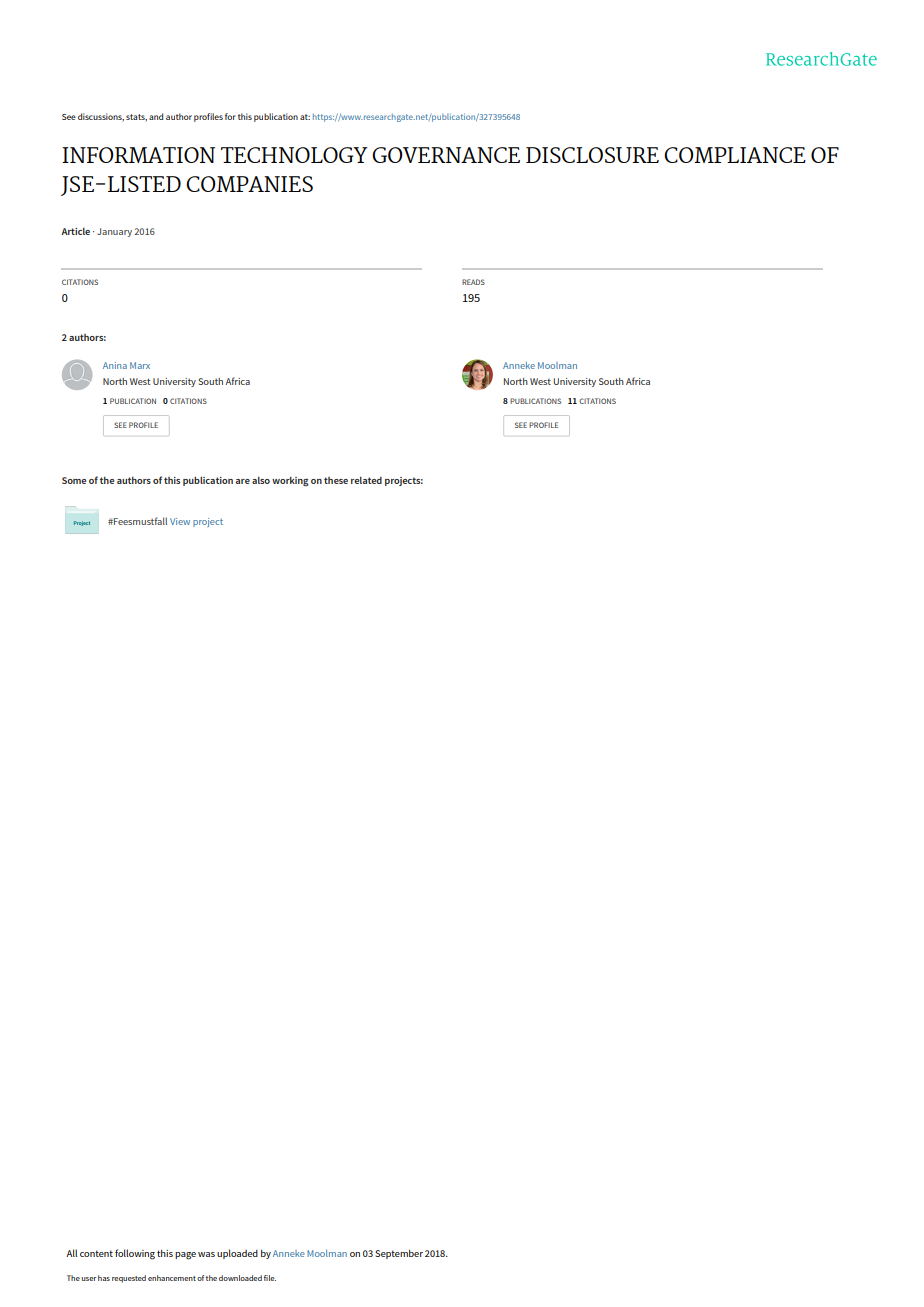 The height and width of the screenshot is (1307, 924). What do you see at coordinates (237, 1254) in the screenshot?
I see `uploaded` at bounding box center [237, 1254].
